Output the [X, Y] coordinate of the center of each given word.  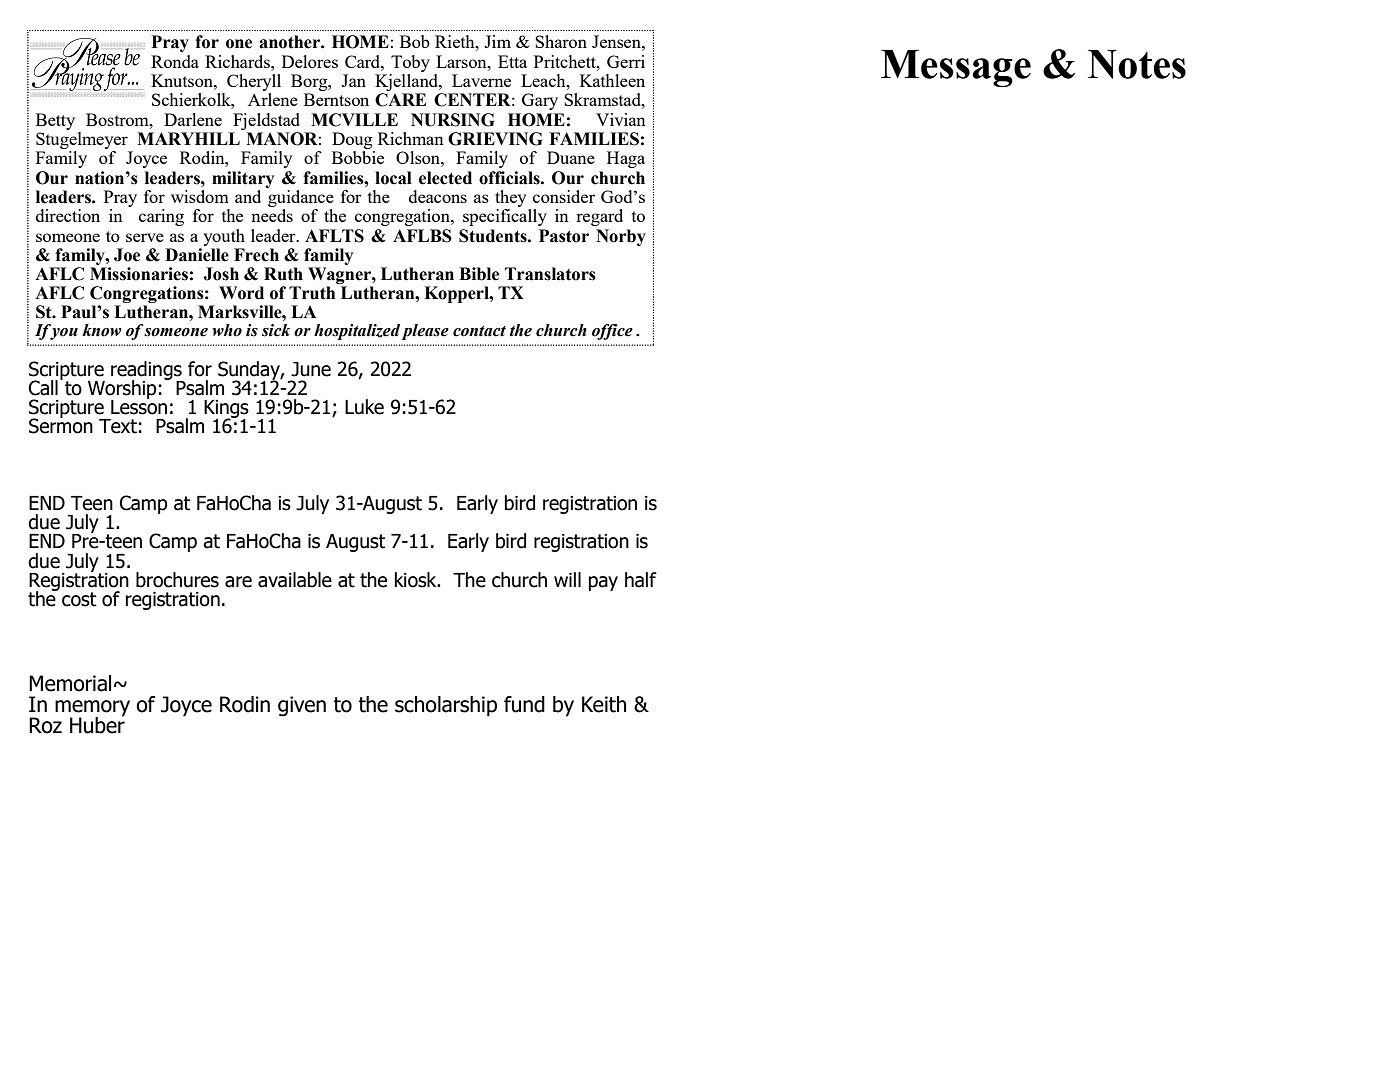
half [641, 580]
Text [118, 426]
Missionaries [139, 274]
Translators [550, 274]
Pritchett [566, 61]
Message [956, 68]
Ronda [175, 61]
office [612, 332]
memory [92, 709]
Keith [604, 704]
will [567, 579]
